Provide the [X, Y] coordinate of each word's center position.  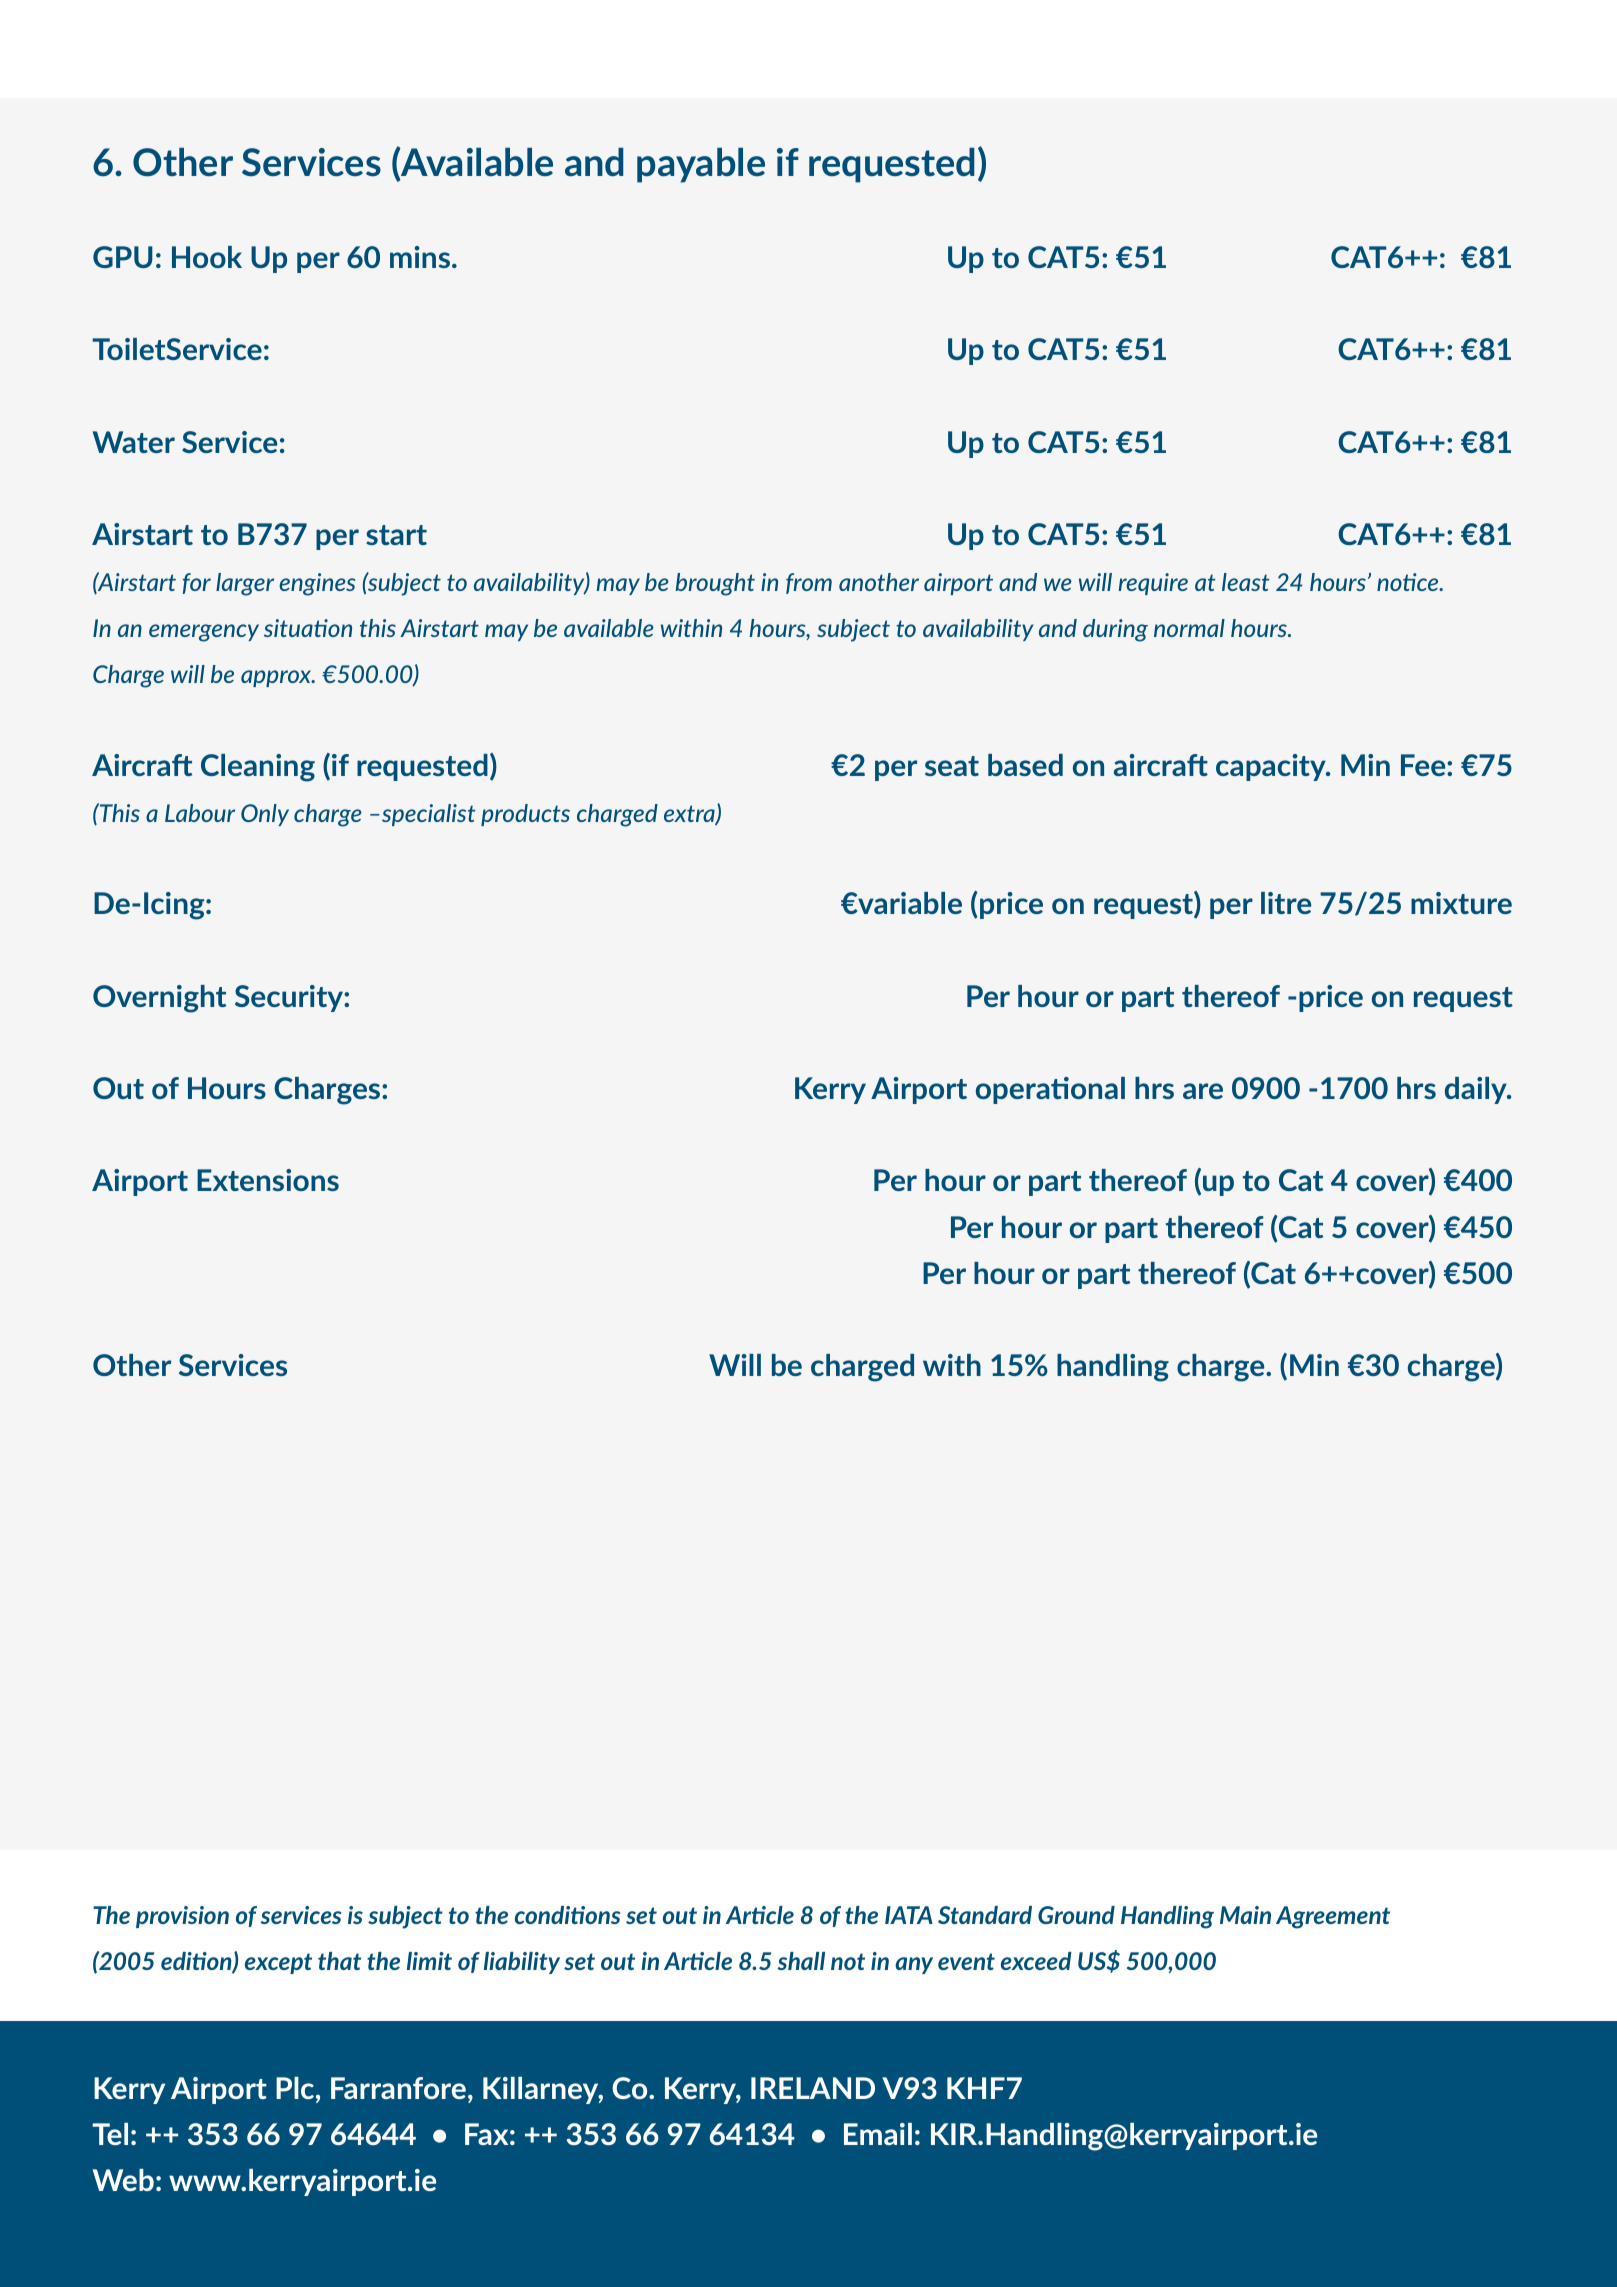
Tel [110, 2134]
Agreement [1333, 1917]
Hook [207, 257]
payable [701, 165]
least [1245, 582]
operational [1050, 1090]
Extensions [268, 1180]
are [1203, 1091]
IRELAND [813, 2088]
